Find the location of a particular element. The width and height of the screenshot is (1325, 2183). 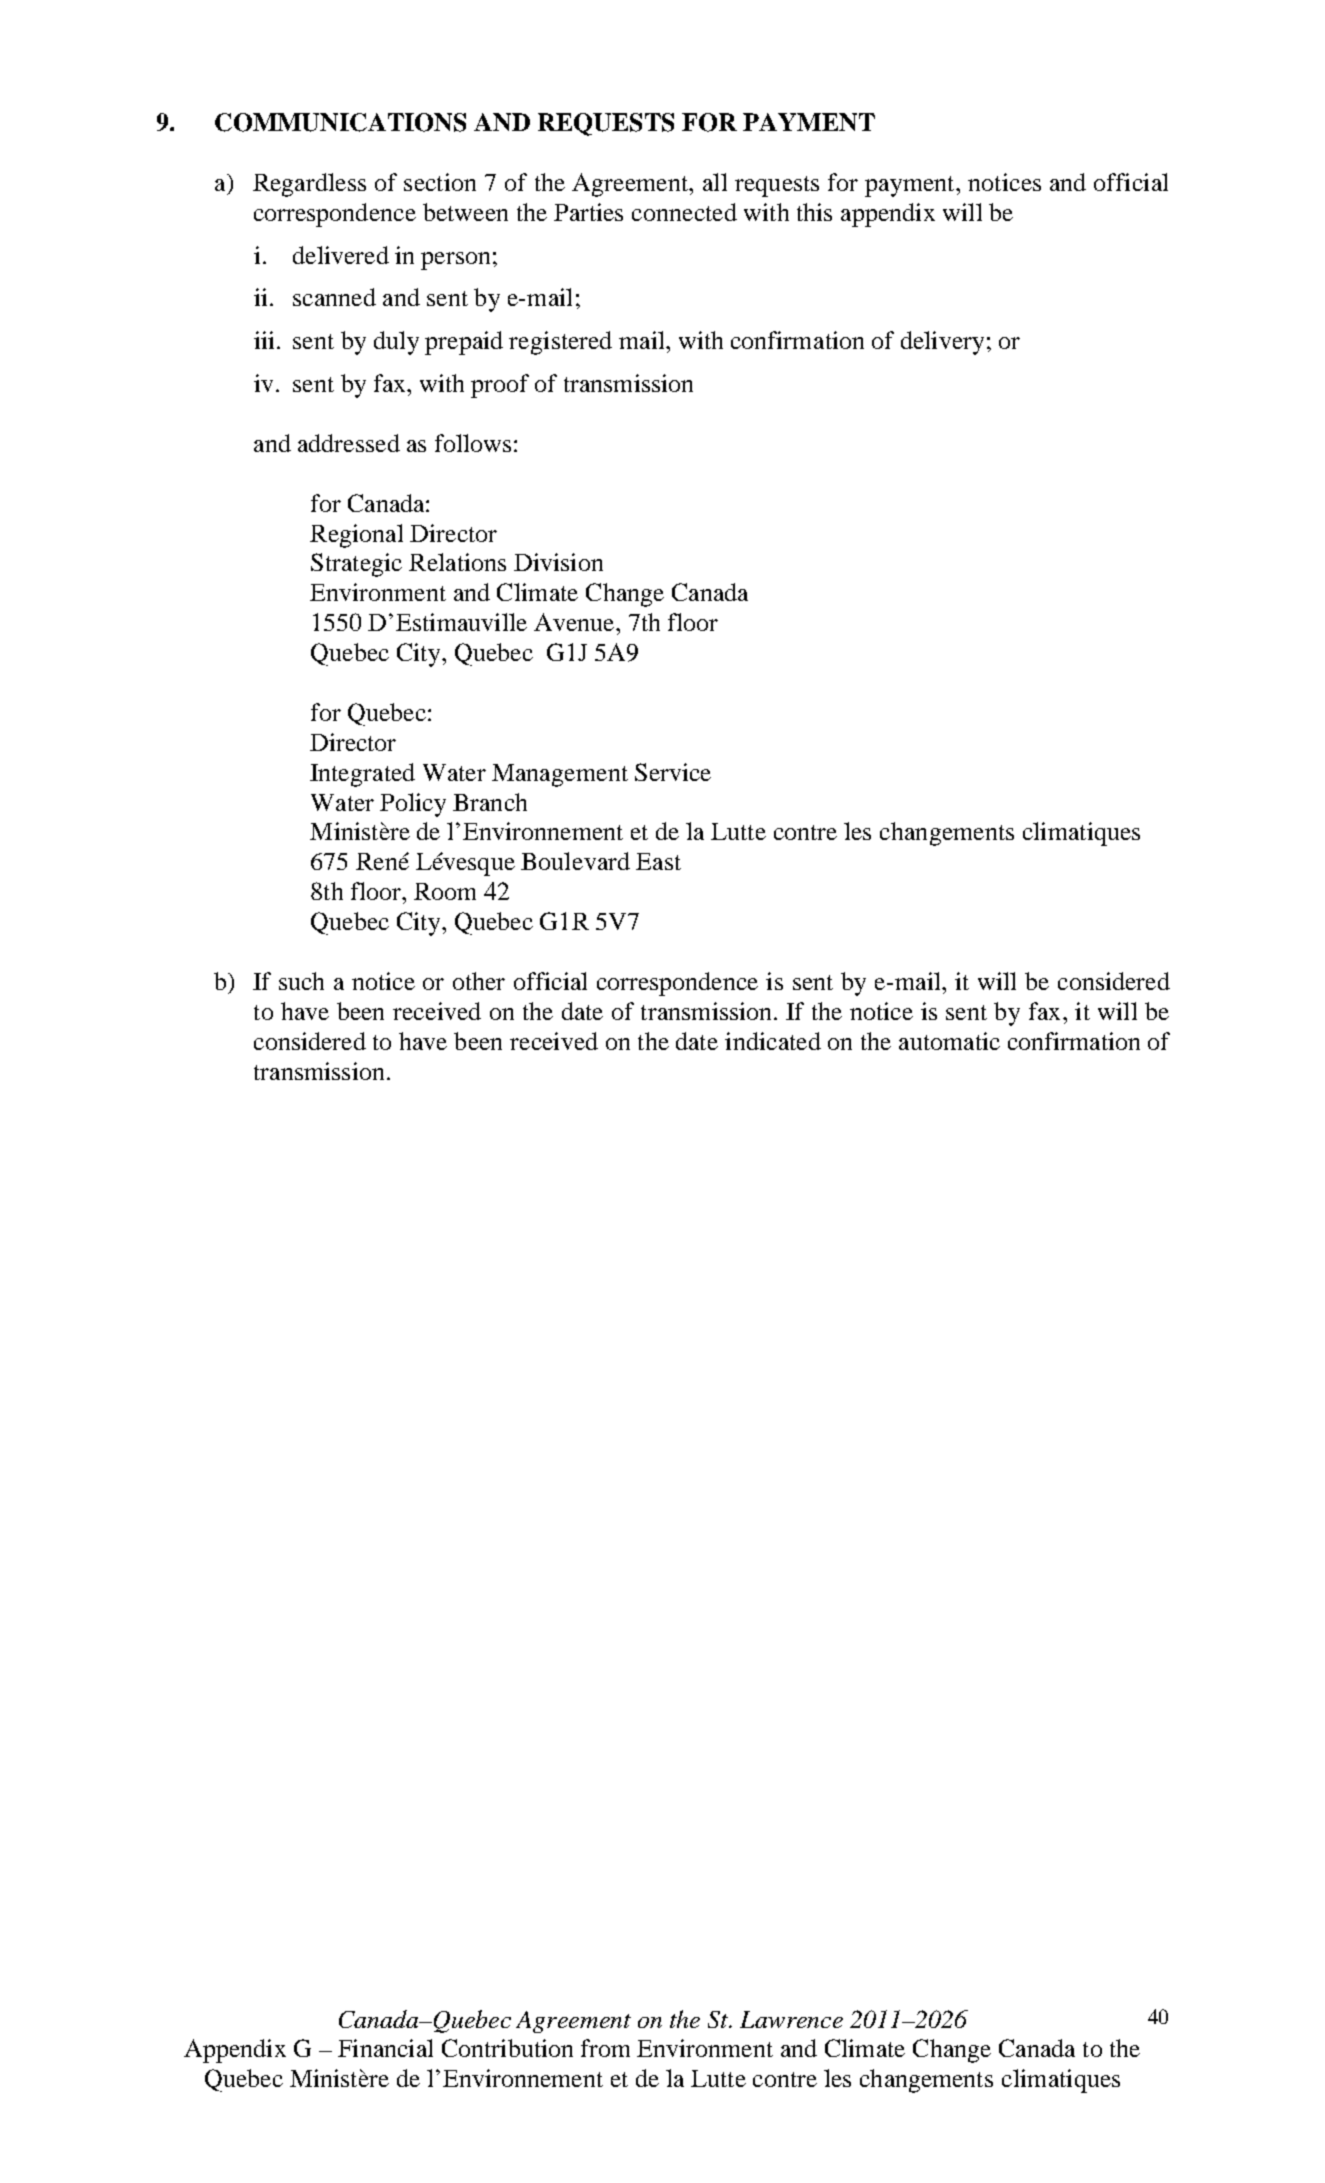

indicated is located at coordinates (773, 1041).
